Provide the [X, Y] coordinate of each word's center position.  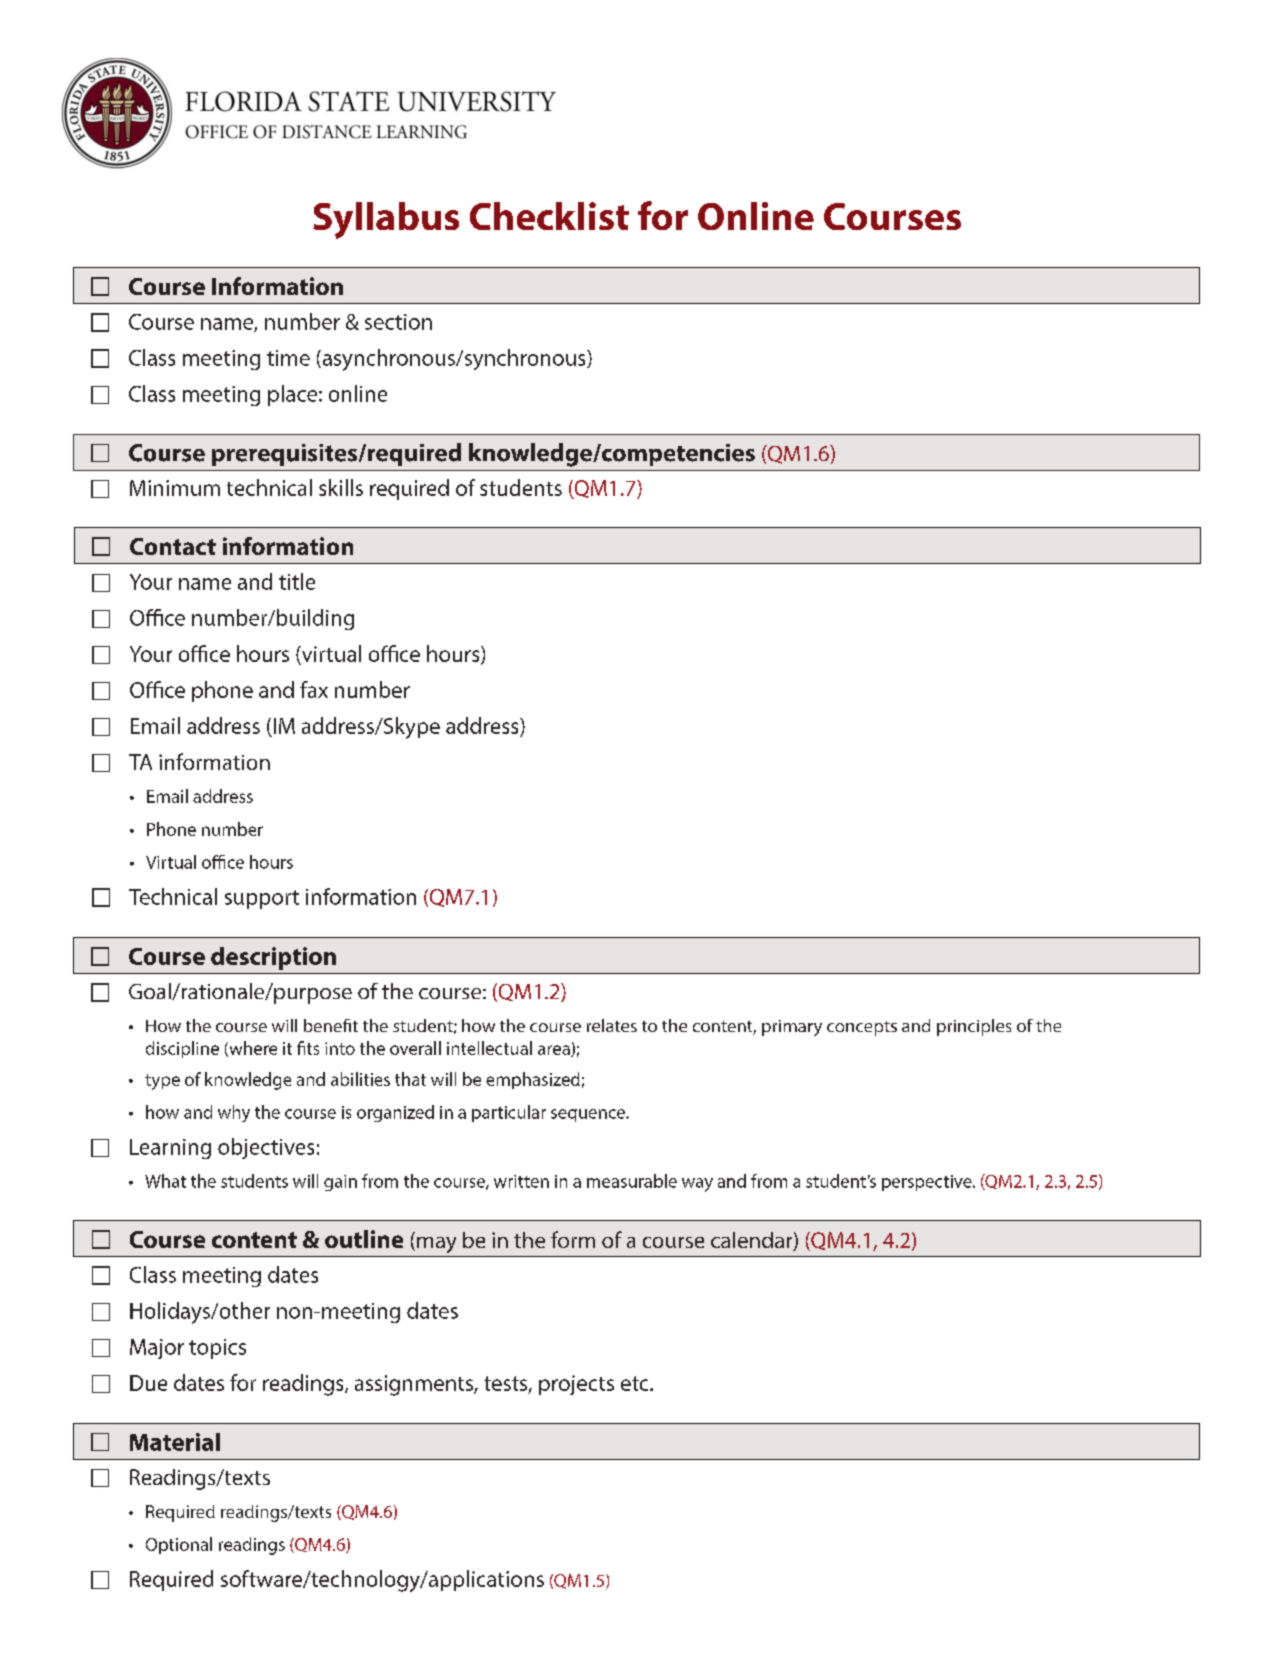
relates [612, 1025]
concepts [862, 1028]
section [398, 322]
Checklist [549, 216]
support [262, 899]
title [297, 581]
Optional [179, 1545]
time [288, 358]
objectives [266, 1148]
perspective [928, 1183]
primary [792, 1028]
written [521, 1181]
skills [341, 487]
